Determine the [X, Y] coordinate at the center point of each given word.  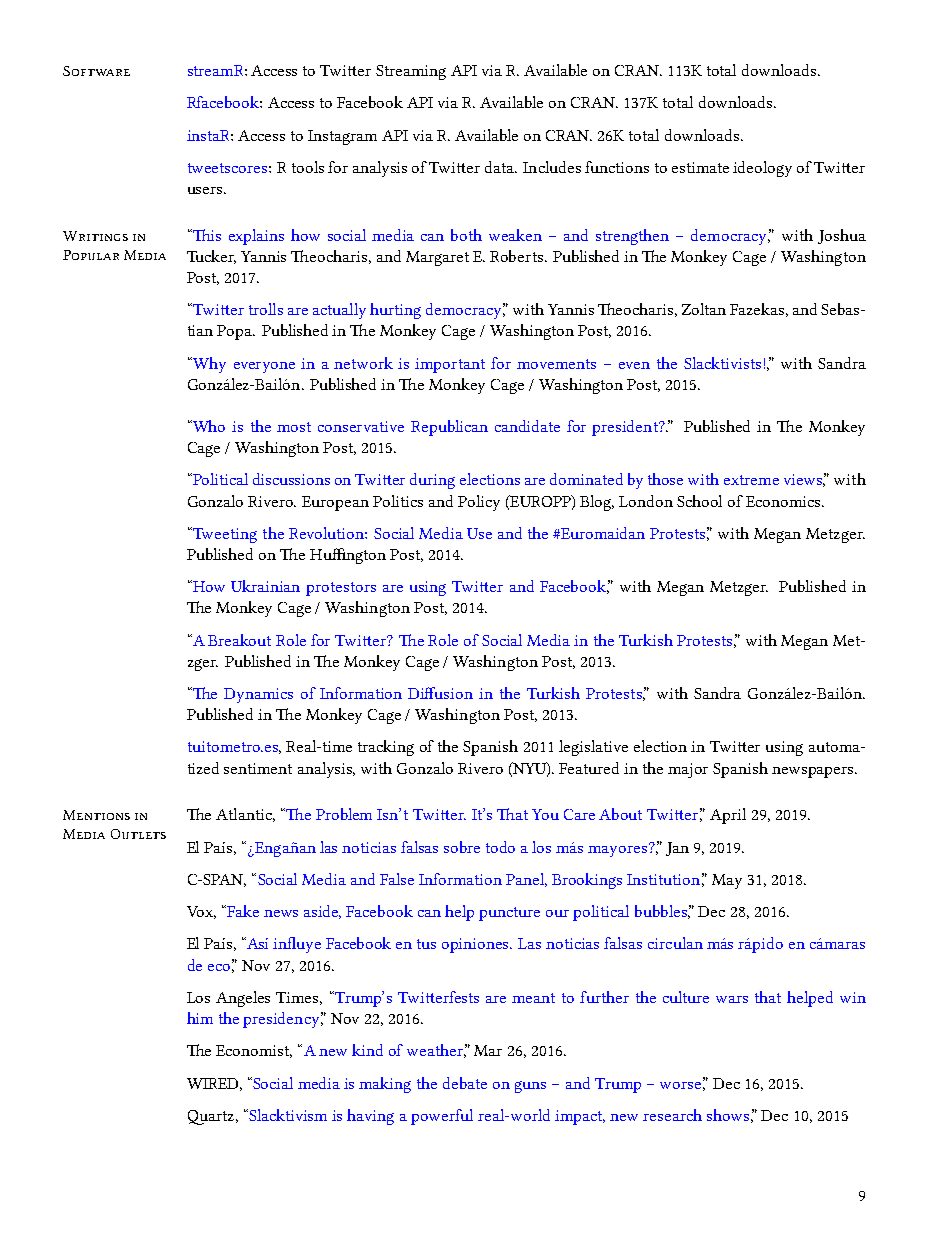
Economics [784, 501]
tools [308, 167]
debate [465, 1083]
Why [208, 365]
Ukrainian [265, 586]
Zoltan [704, 309]
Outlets [138, 834]
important [450, 365]
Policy [479, 503]
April [728, 816]
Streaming [411, 72]
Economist [254, 1051]
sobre [462, 847]
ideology [762, 169]
